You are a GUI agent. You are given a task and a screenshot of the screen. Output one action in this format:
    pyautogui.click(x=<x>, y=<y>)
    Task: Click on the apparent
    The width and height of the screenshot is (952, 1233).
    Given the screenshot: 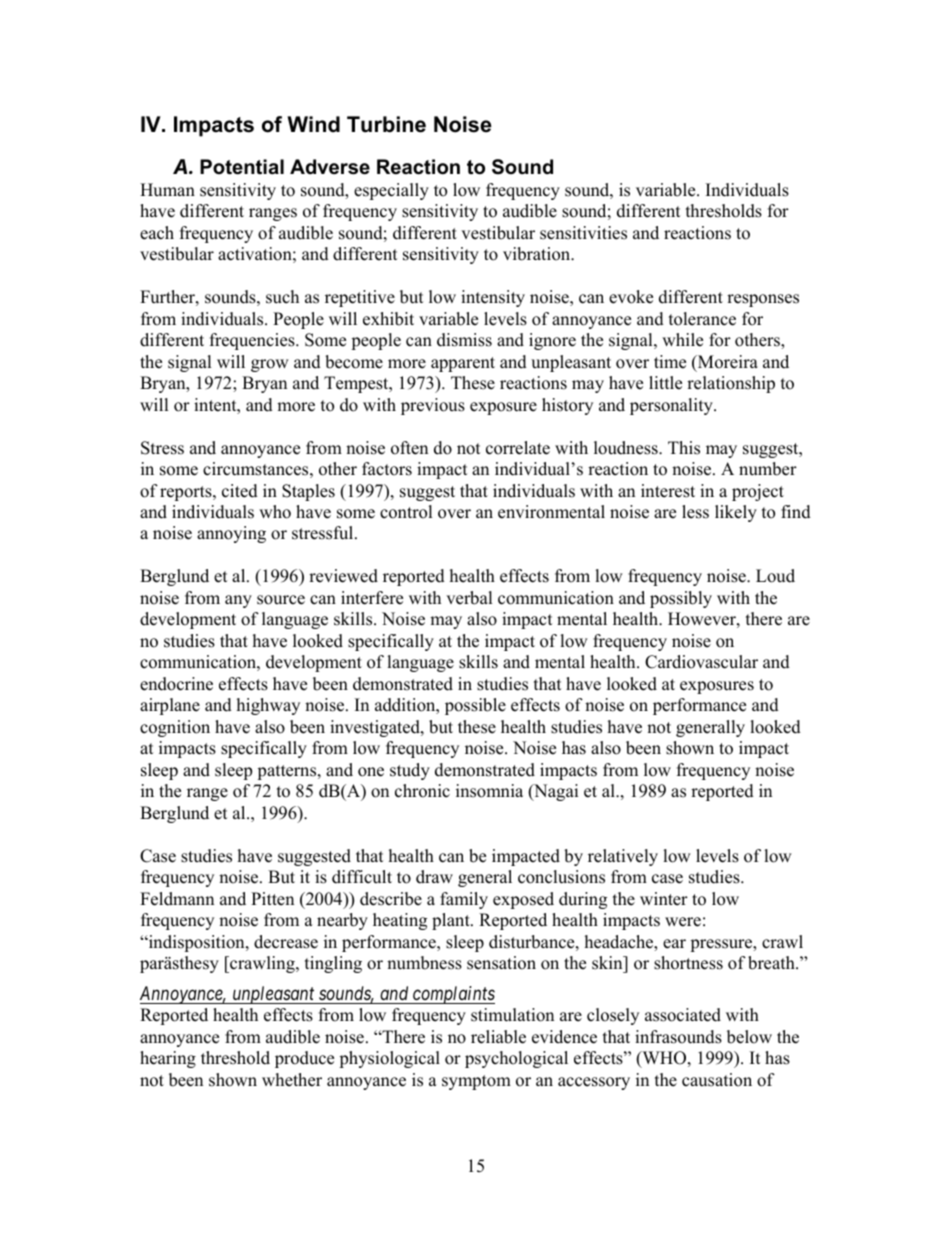 What is the action you would take?
    pyautogui.click(x=463, y=364)
